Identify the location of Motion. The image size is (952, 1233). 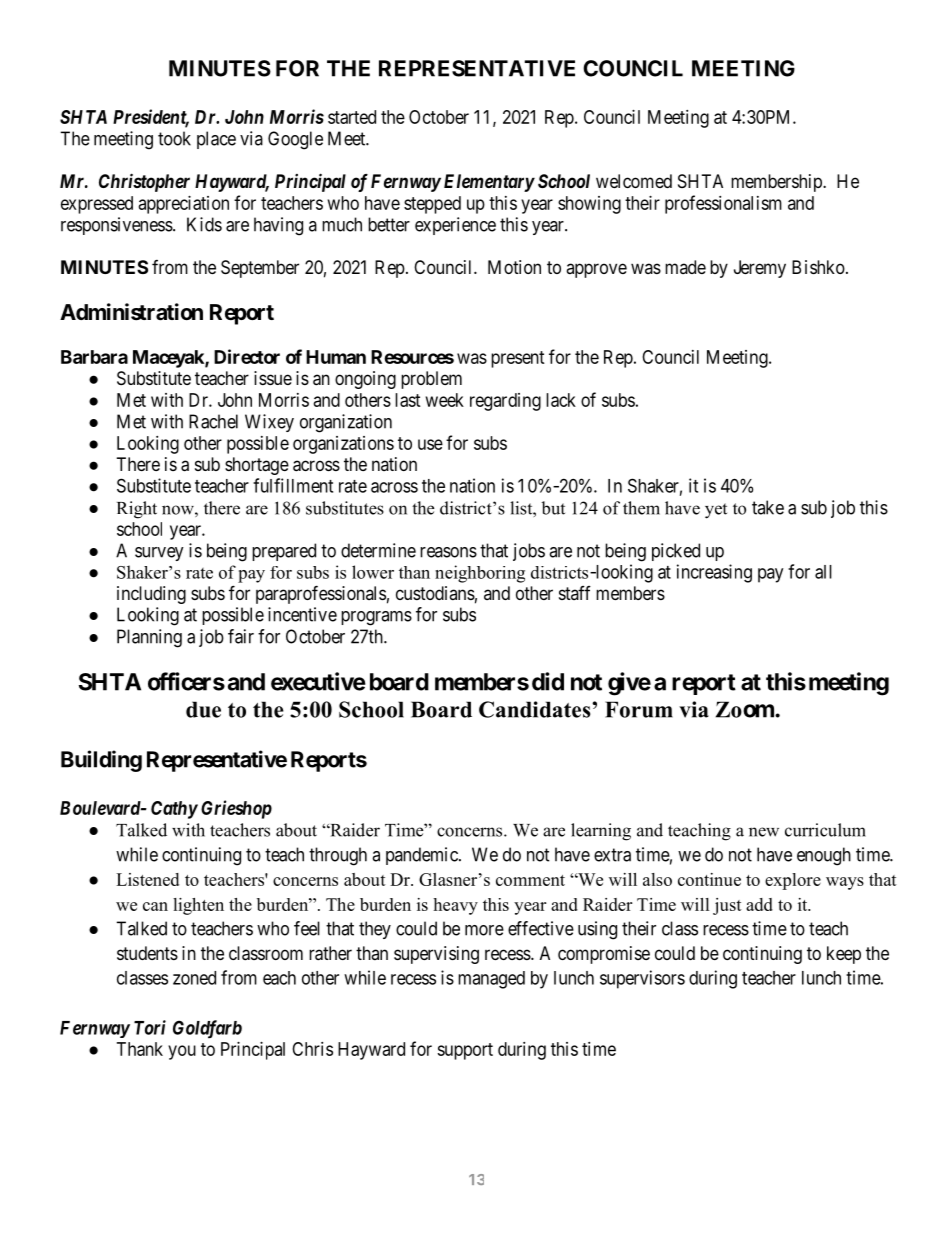
(514, 267).
